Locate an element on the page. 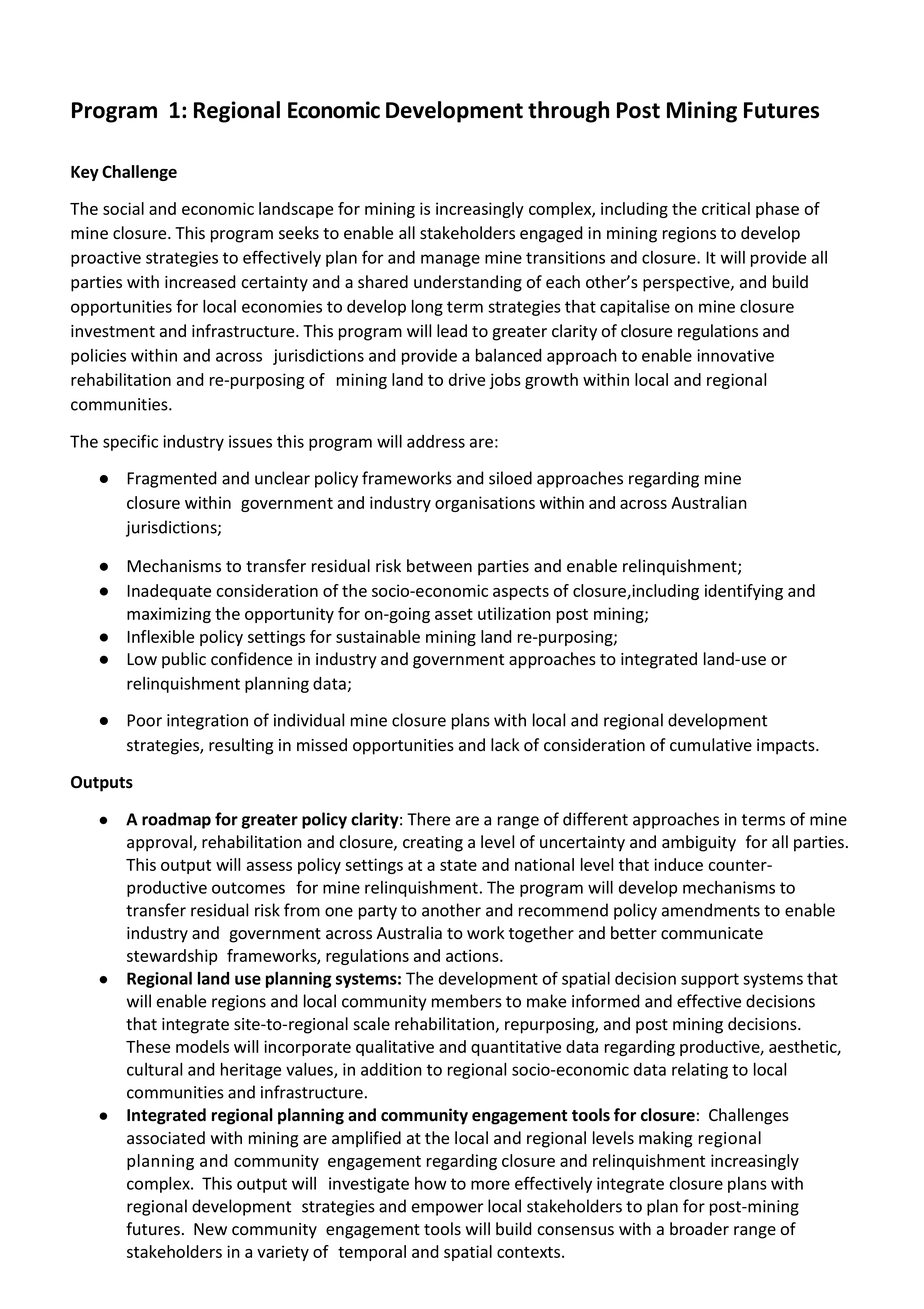 The image size is (924, 1309). New is located at coordinates (210, 1229).
